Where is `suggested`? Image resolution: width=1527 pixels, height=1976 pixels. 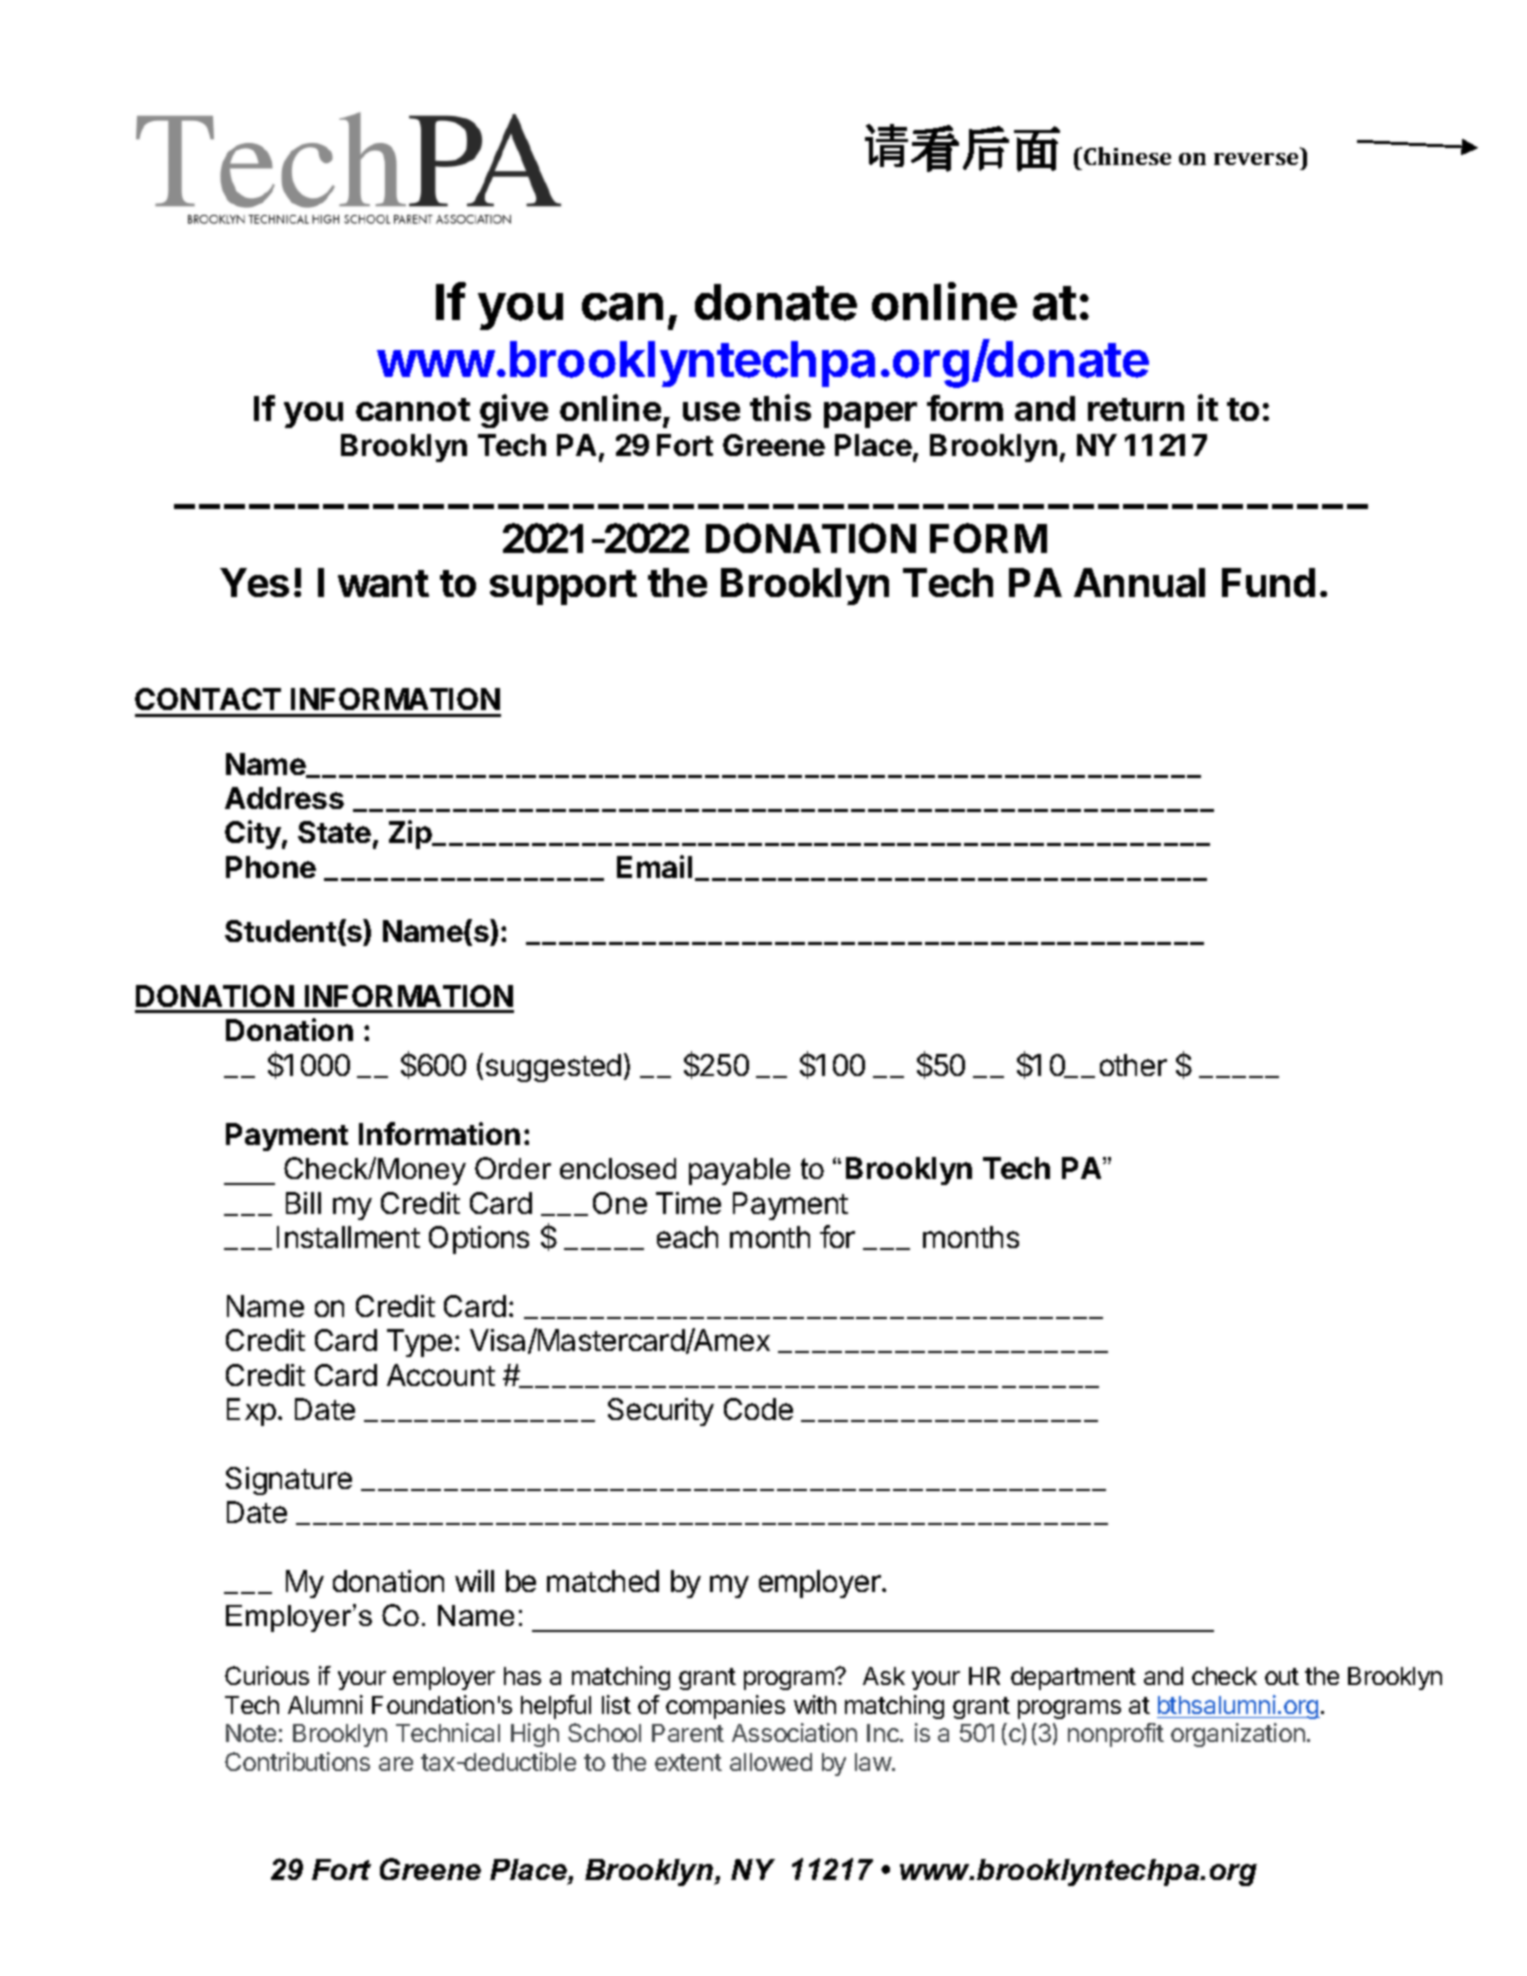 suggested is located at coordinates (553, 1068).
